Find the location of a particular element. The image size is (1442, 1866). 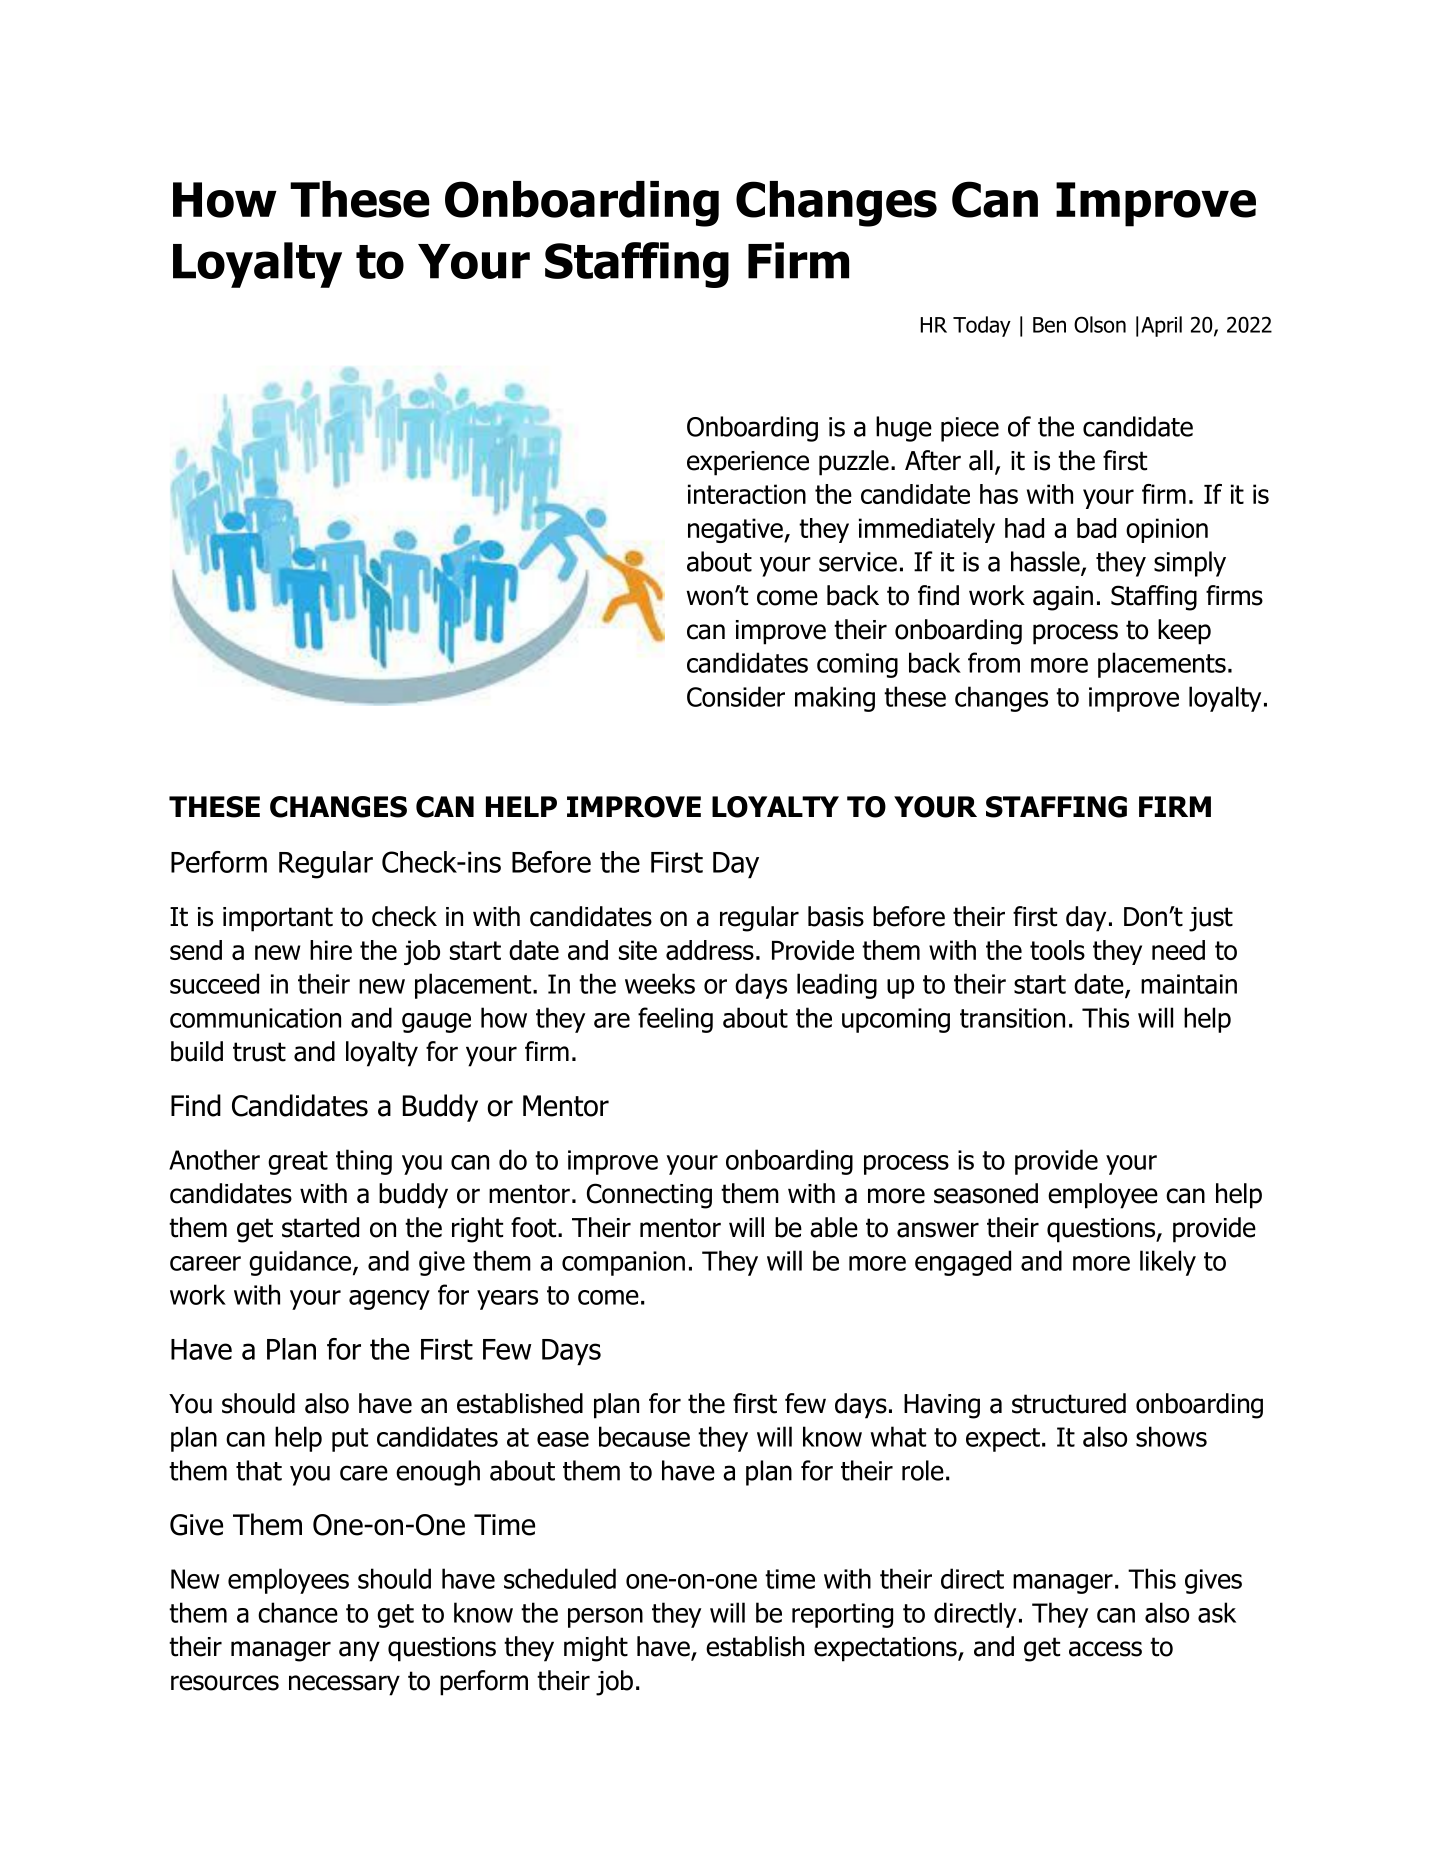

companion is located at coordinates (623, 1263).
